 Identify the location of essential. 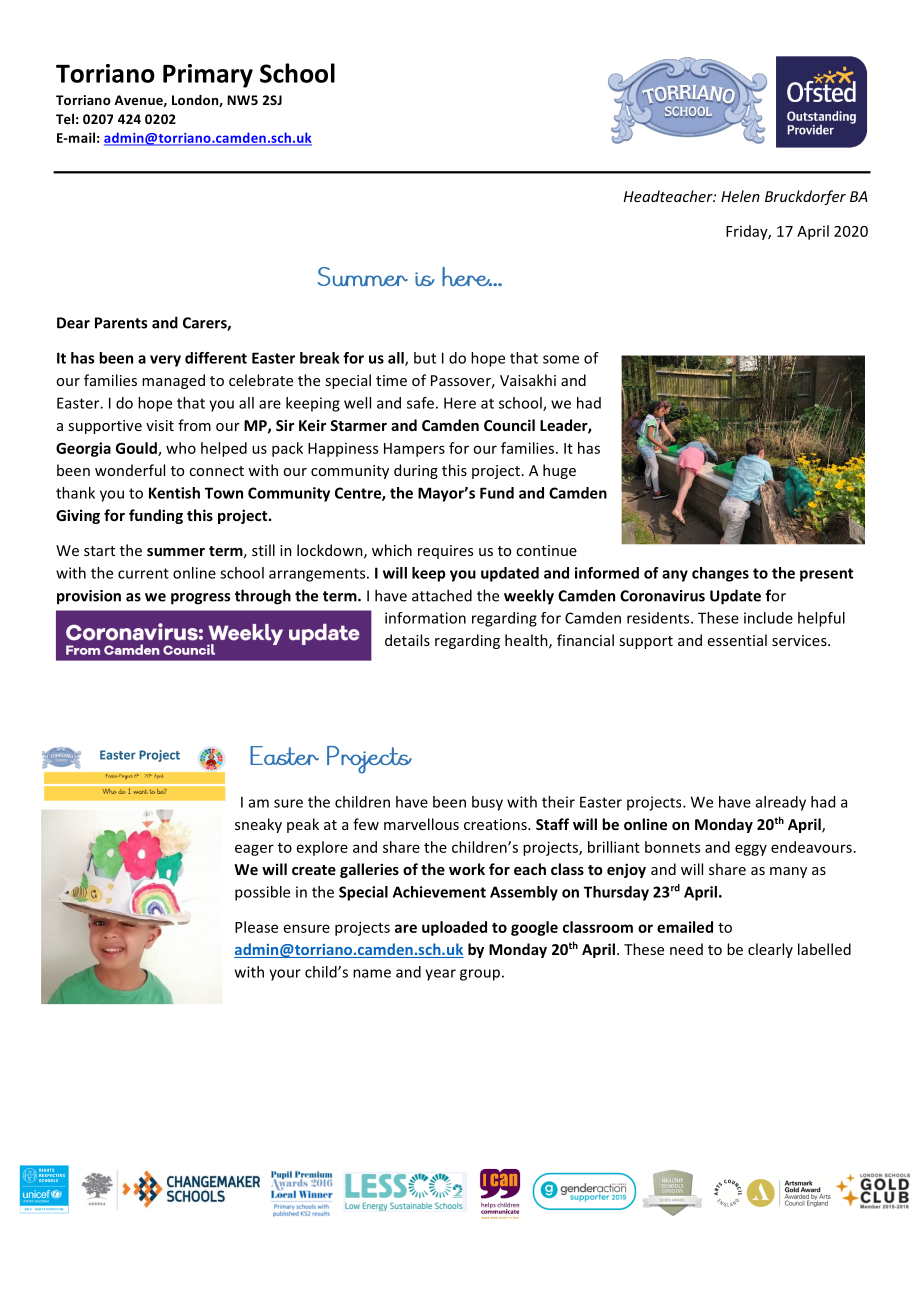
(737, 640).
